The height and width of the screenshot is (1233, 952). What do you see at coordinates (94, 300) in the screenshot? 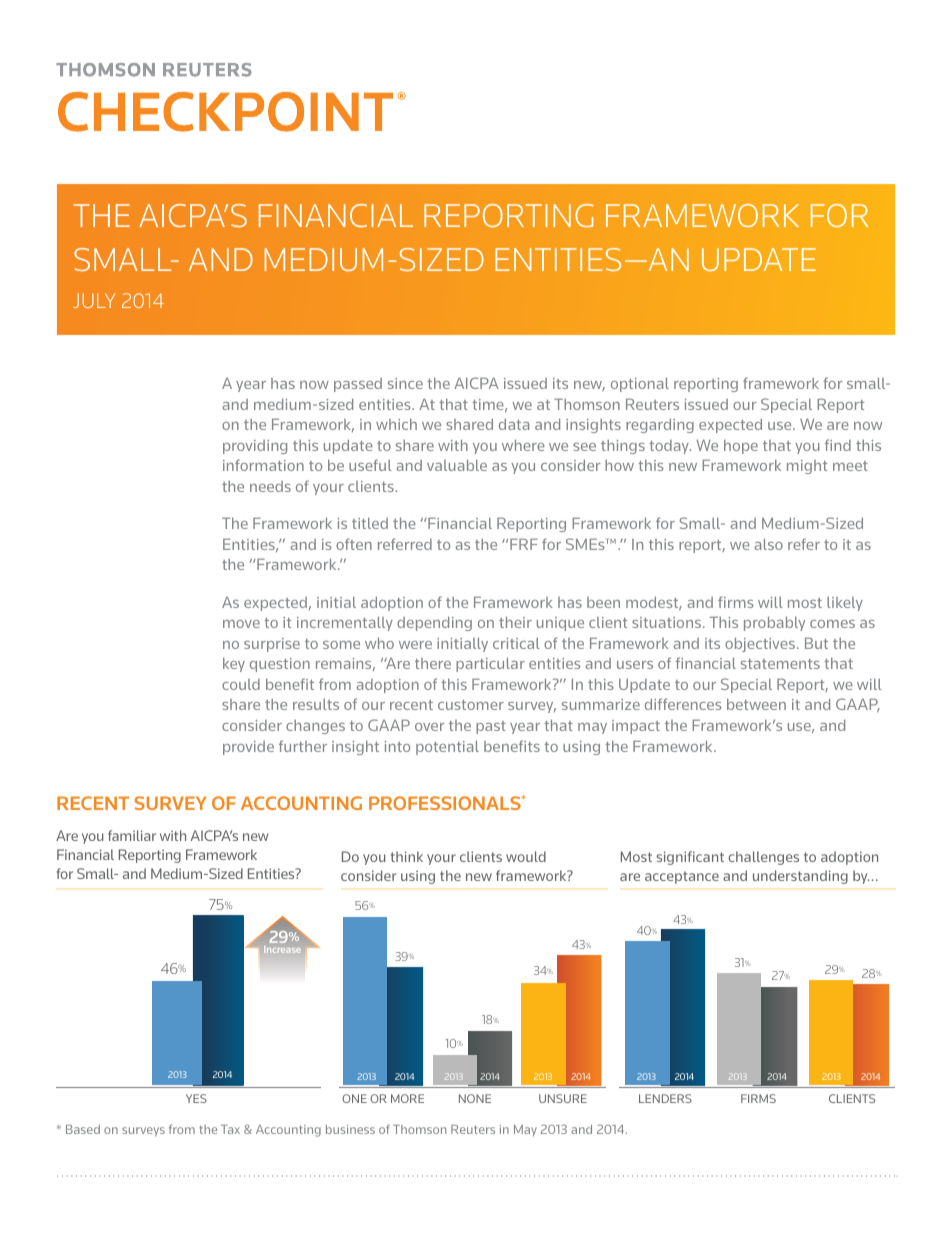
I see `JULY` at bounding box center [94, 300].
